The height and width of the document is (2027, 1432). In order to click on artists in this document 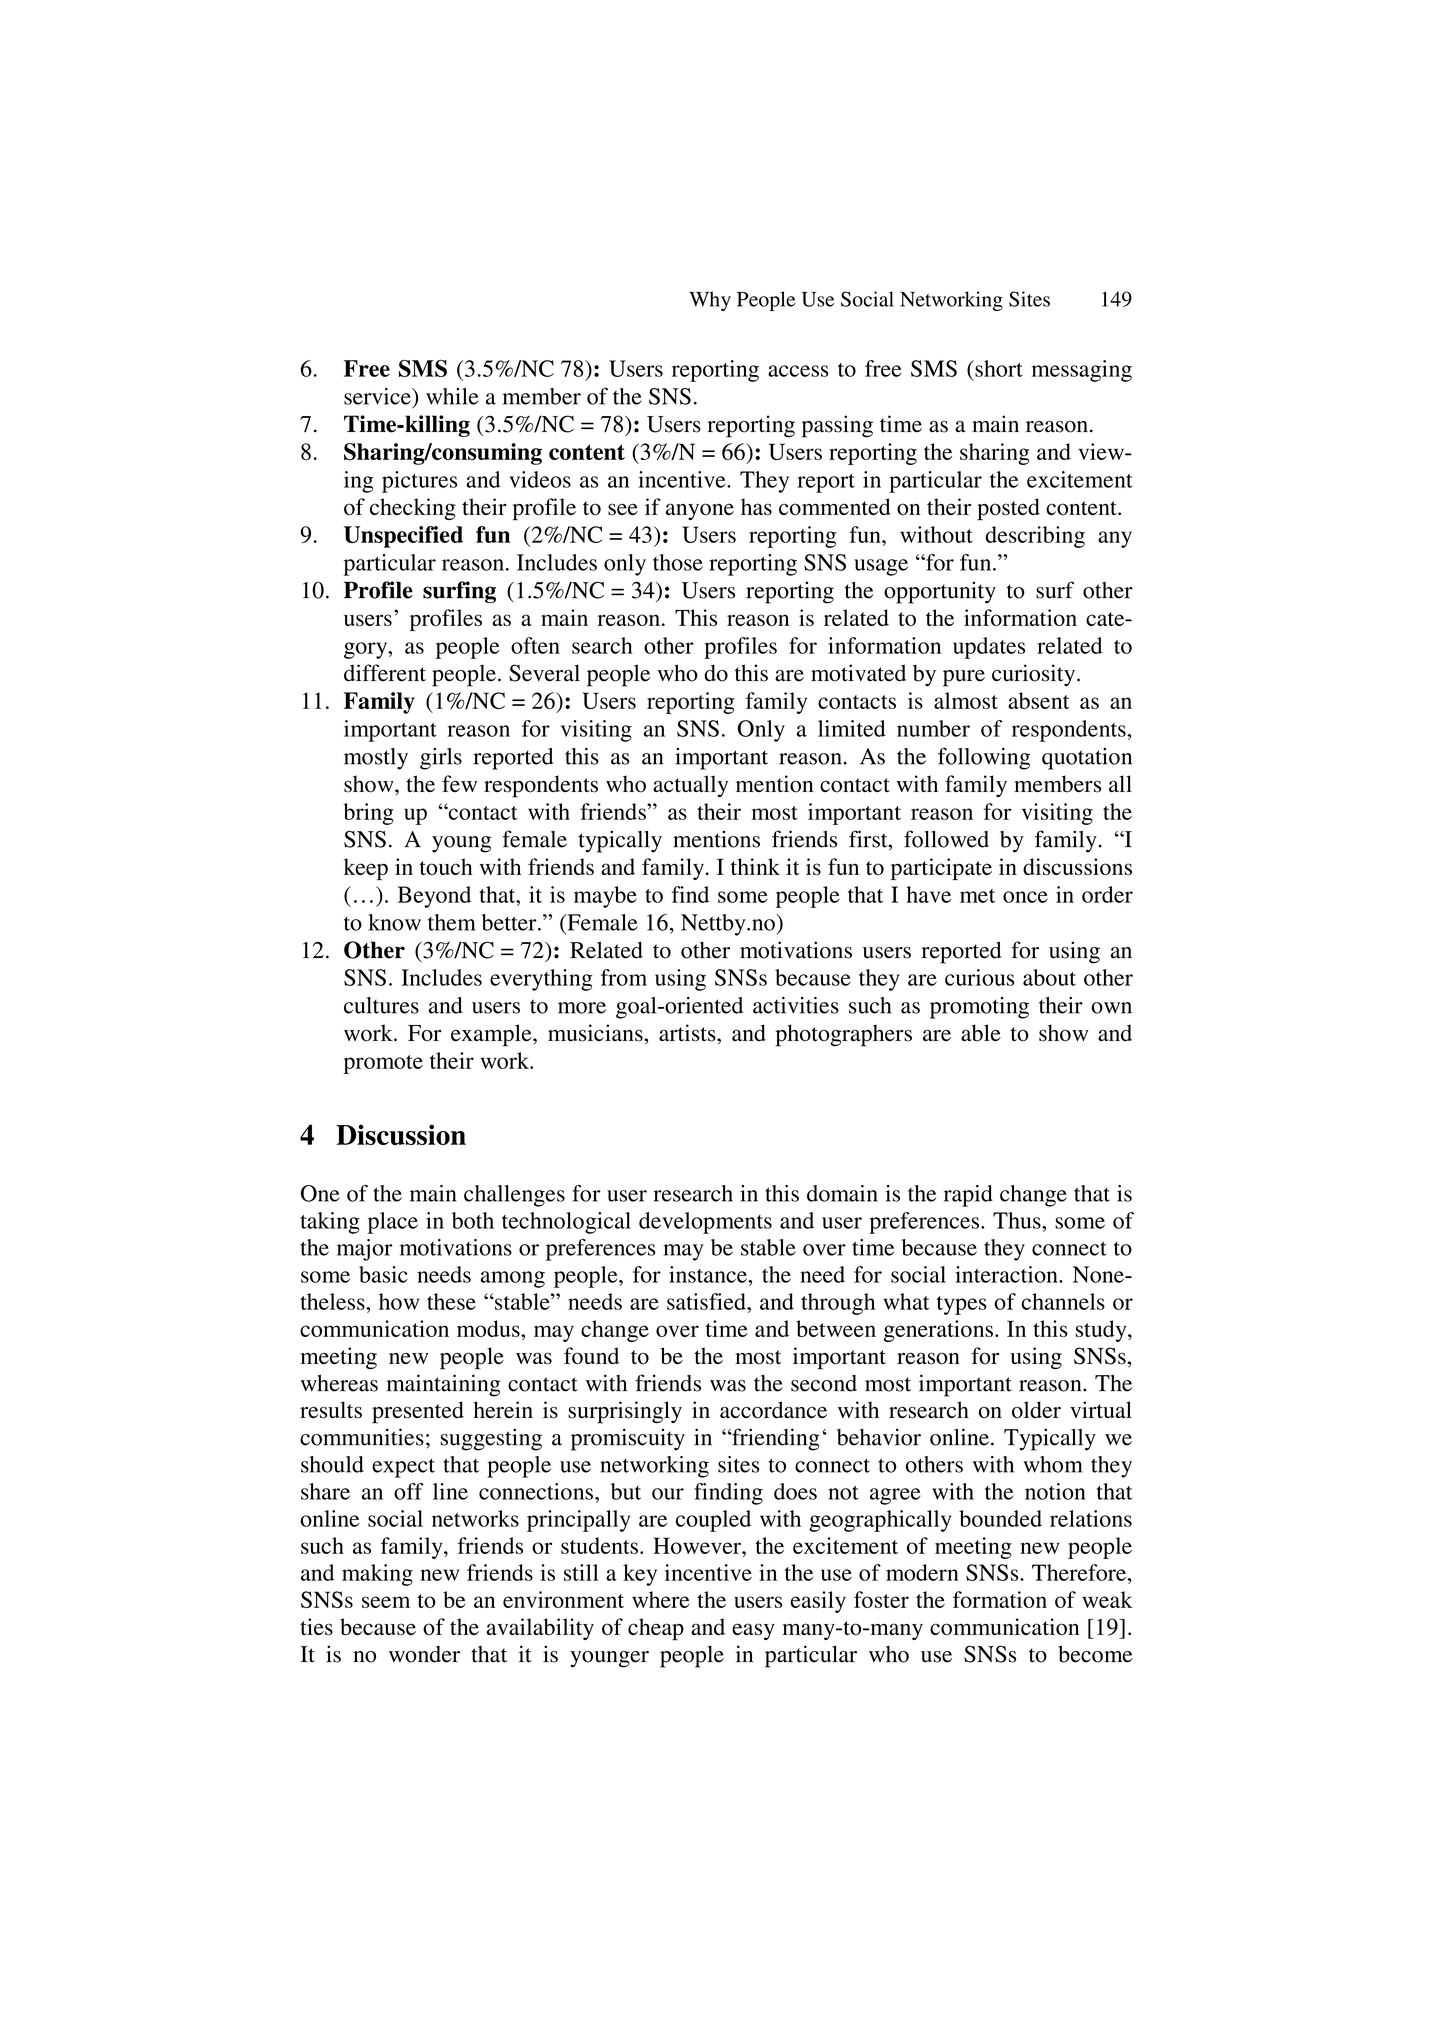, I will do `click(688, 1033)`.
